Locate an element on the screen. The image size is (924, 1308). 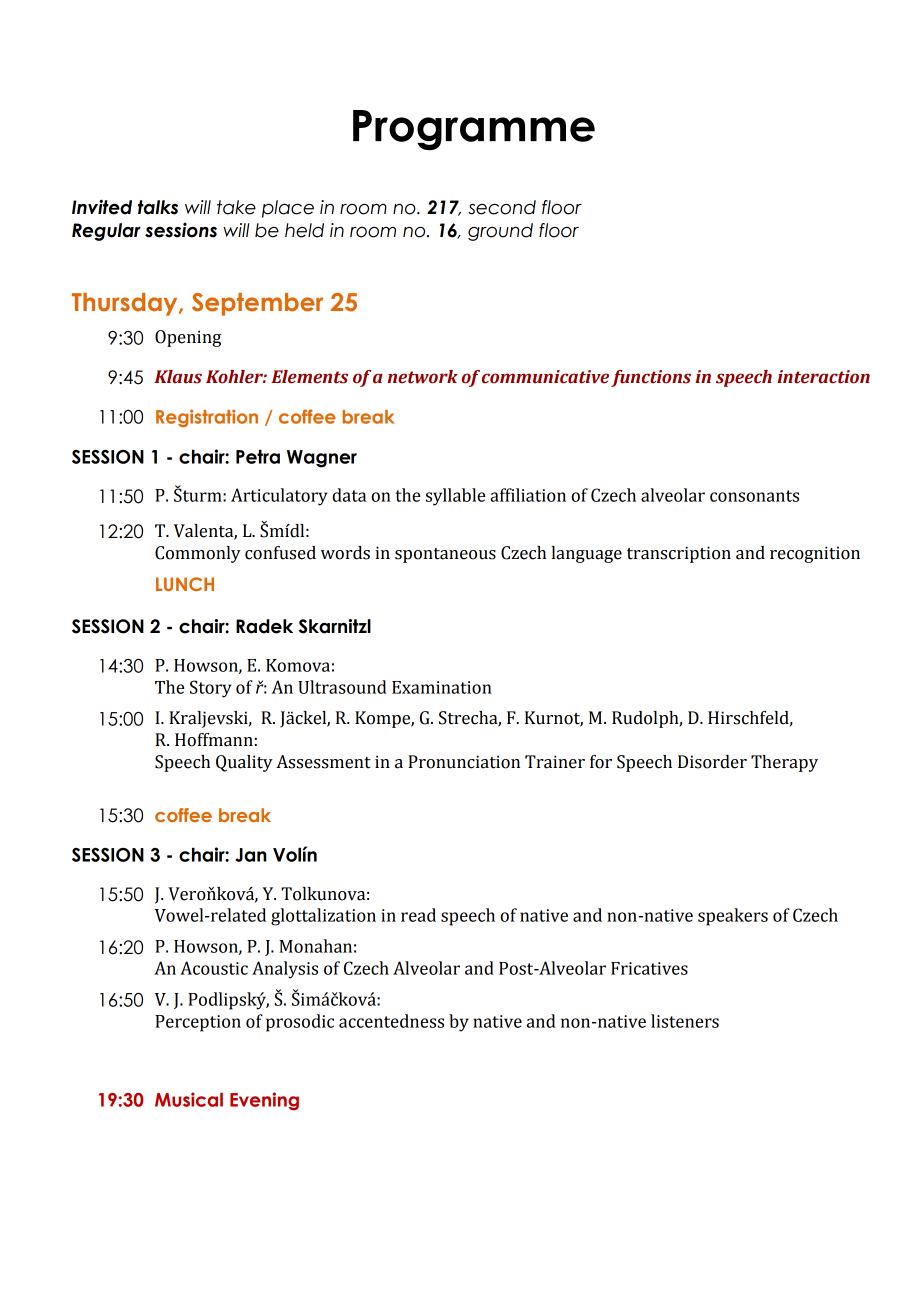
Jan is located at coordinates (251, 855).
